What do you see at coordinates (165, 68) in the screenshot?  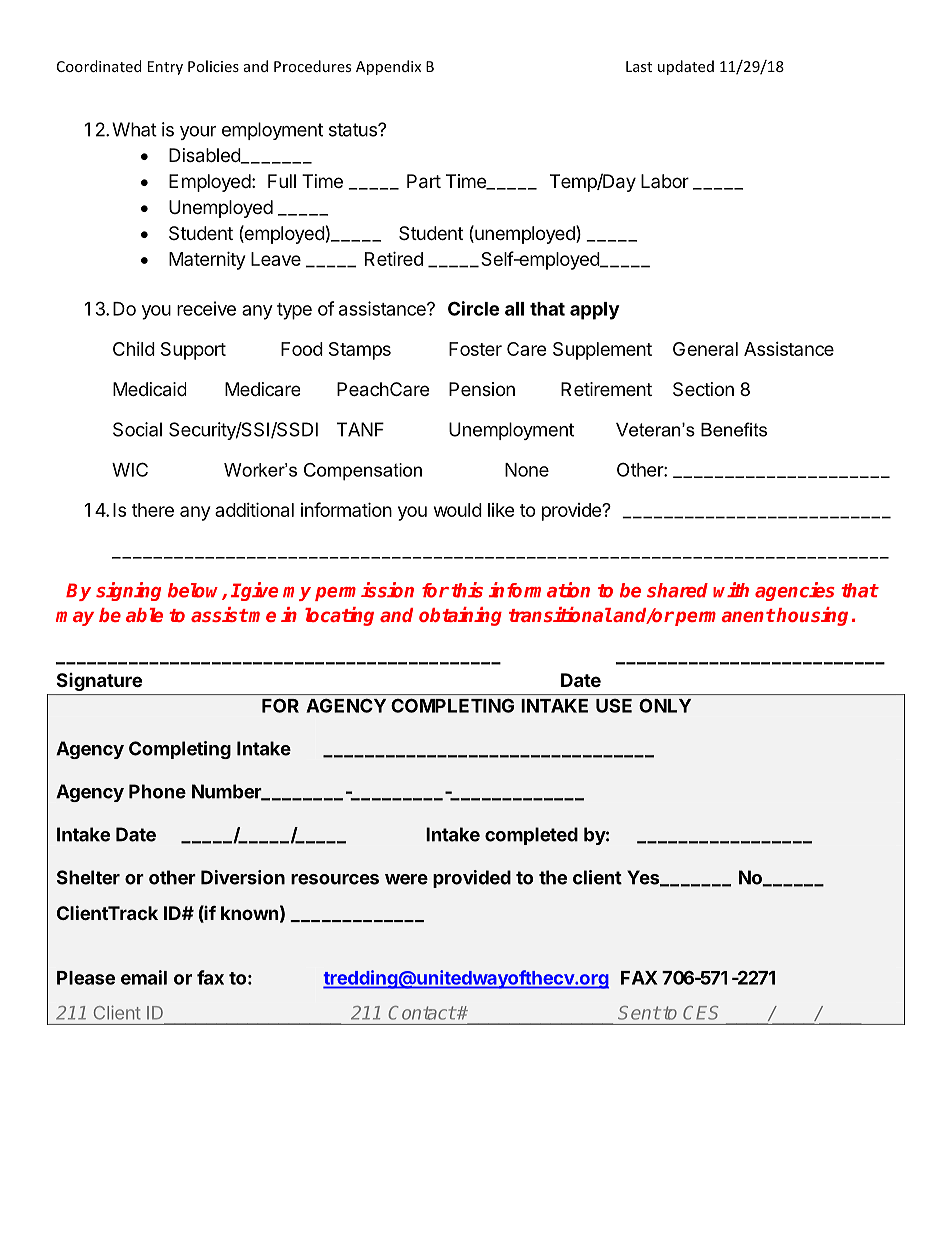 I see `Entry` at bounding box center [165, 68].
